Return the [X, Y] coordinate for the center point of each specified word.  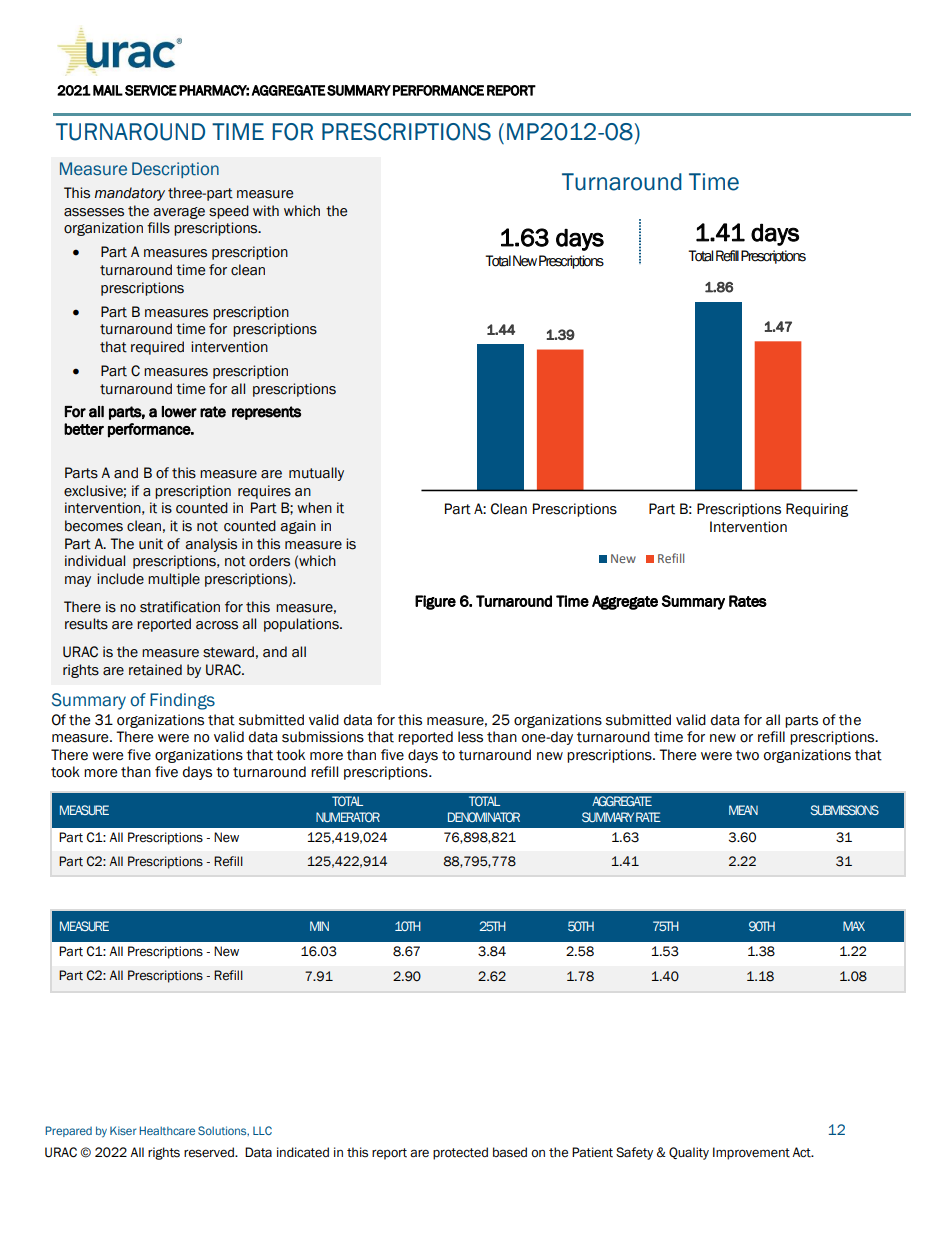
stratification [180, 607]
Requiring [817, 510]
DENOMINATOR [484, 817]
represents [266, 413]
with [266, 211]
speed [229, 212]
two [747, 755]
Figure [435, 602]
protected [460, 1153]
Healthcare [167, 1130]
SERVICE [151, 90]
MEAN [743, 810]
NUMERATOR [348, 817]
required [157, 348]
